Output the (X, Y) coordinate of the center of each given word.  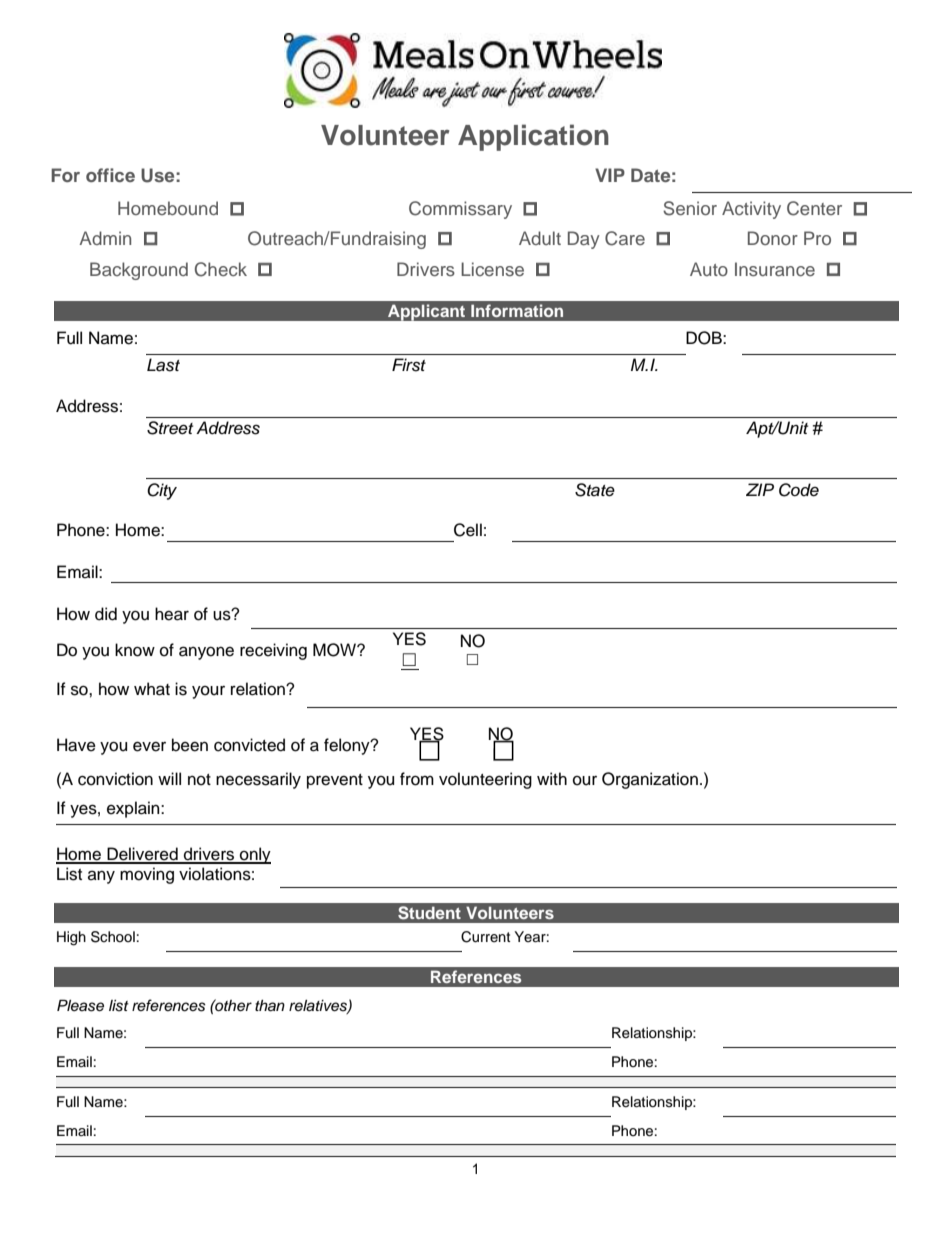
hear (172, 614)
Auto (709, 269)
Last (163, 365)
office (110, 175)
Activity (751, 210)
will (169, 778)
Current (485, 937)
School (113, 937)
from (417, 779)
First (409, 365)
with (552, 778)
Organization (650, 780)
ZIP (760, 489)
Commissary (460, 210)
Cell (468, 530)
